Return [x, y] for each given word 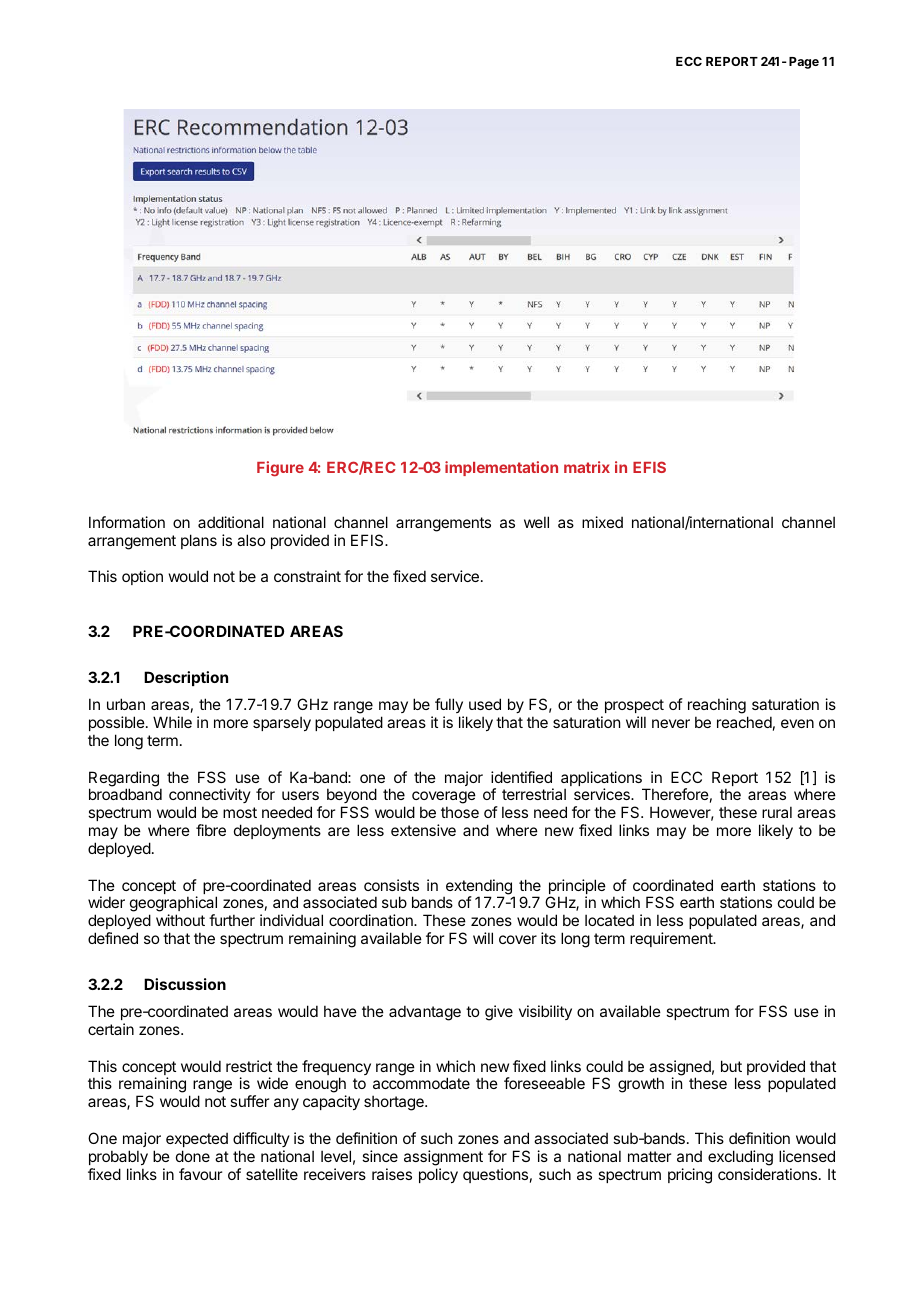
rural [777, 812]
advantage [425, 1013]
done [193, 1156]
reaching [718, 707]
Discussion [185, 984]
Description [186, 678]
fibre [211, 830]
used [485, 704]
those [460, 812]
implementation [501, 468]
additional [231, 522]
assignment [443, 1158]
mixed [602, 522]
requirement [672, 939]
